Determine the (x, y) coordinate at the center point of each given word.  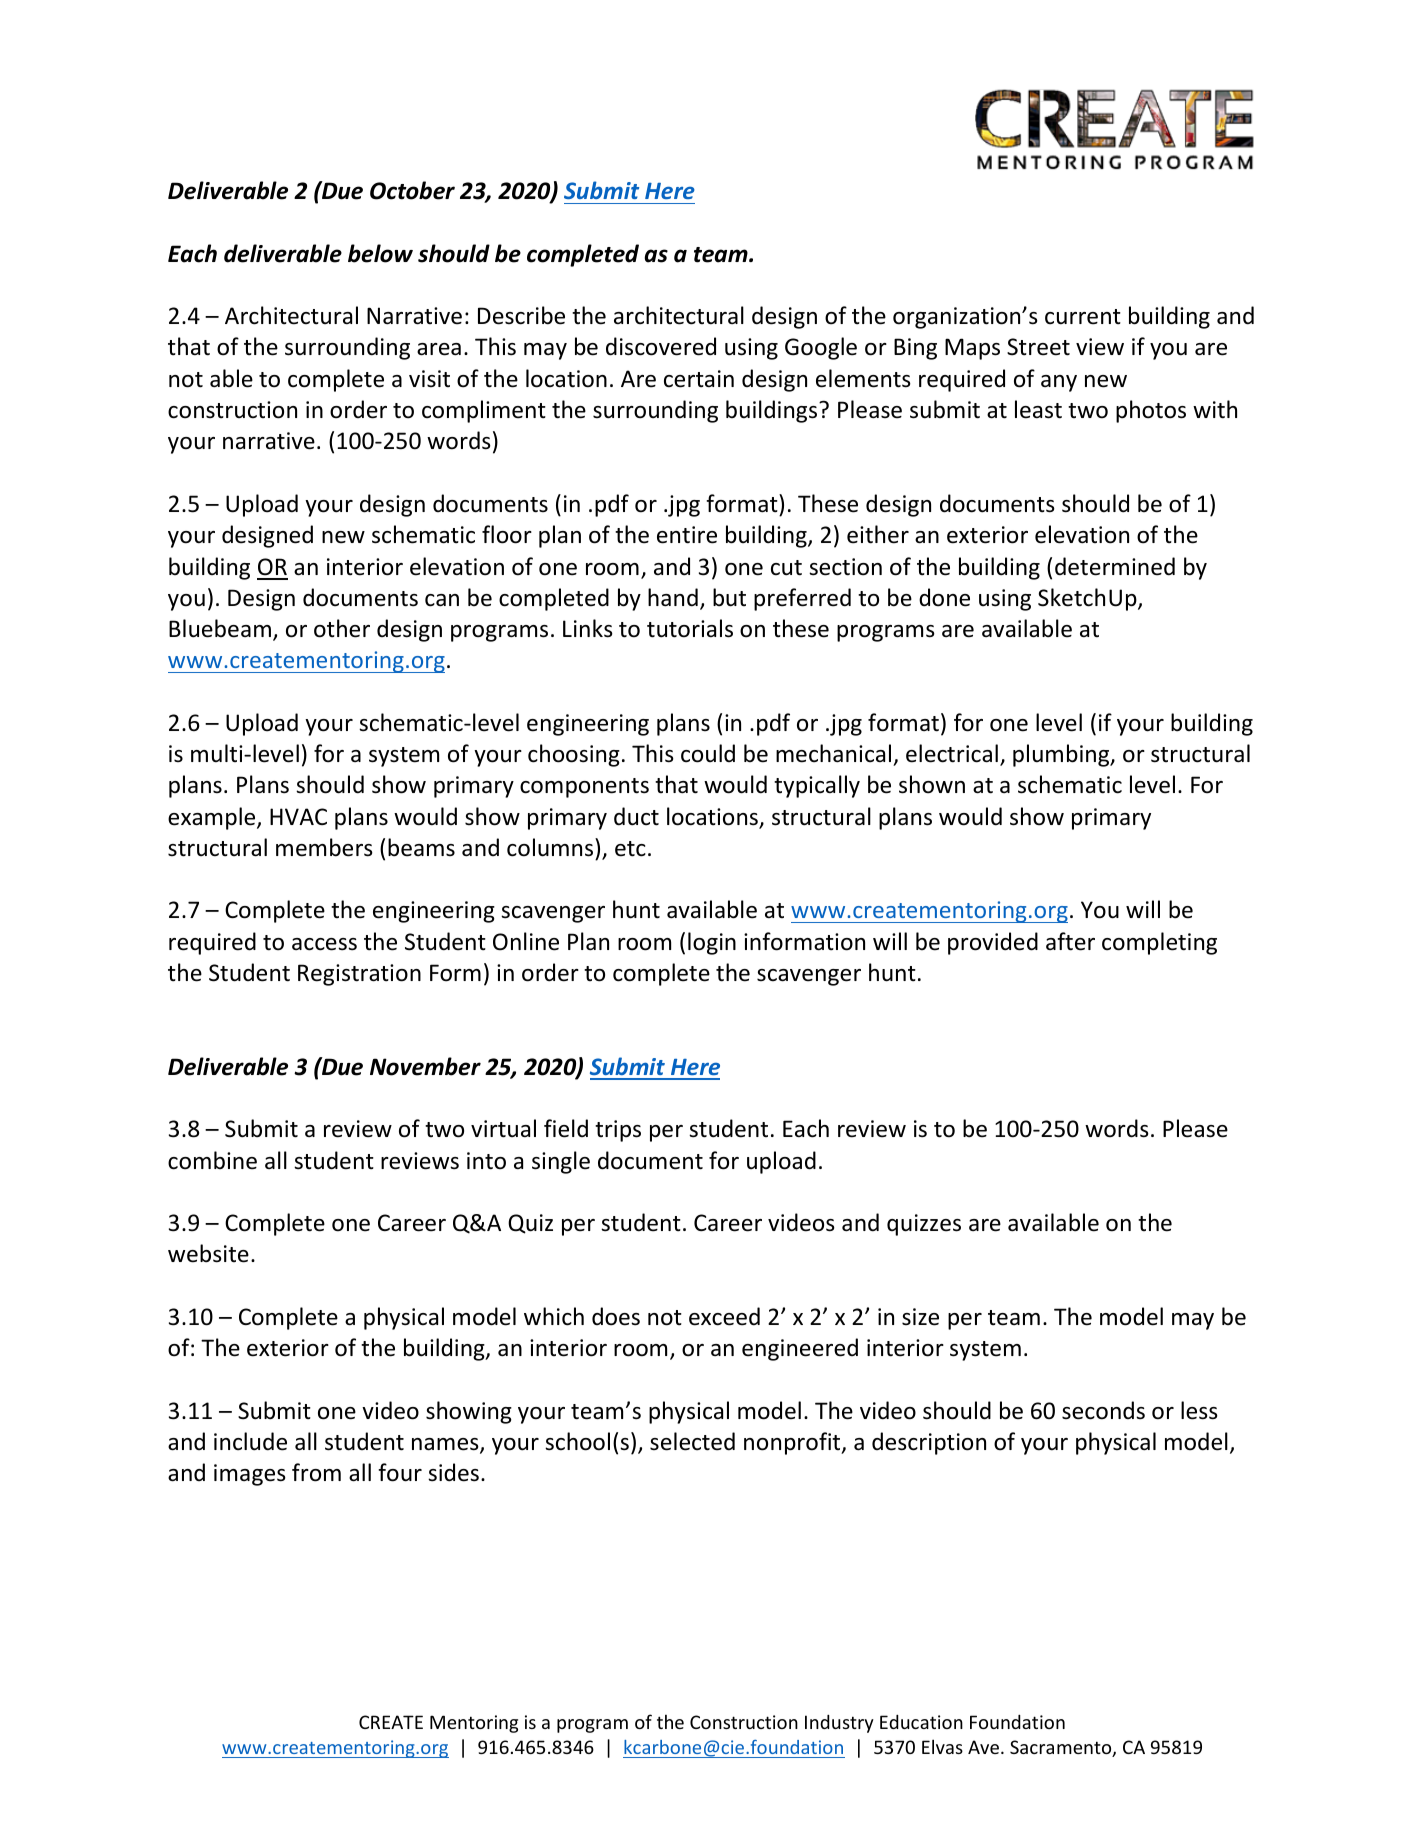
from (316, 1472)
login (712, 943)
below (380, 253)
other (342, 628)
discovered (661, 346)
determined (1115, 566)
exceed (724, 1316)
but (729, 597)
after (1070, 941)
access (324, 944)
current (1083, 317)
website (208, 1253)
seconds (1103, 1410)
